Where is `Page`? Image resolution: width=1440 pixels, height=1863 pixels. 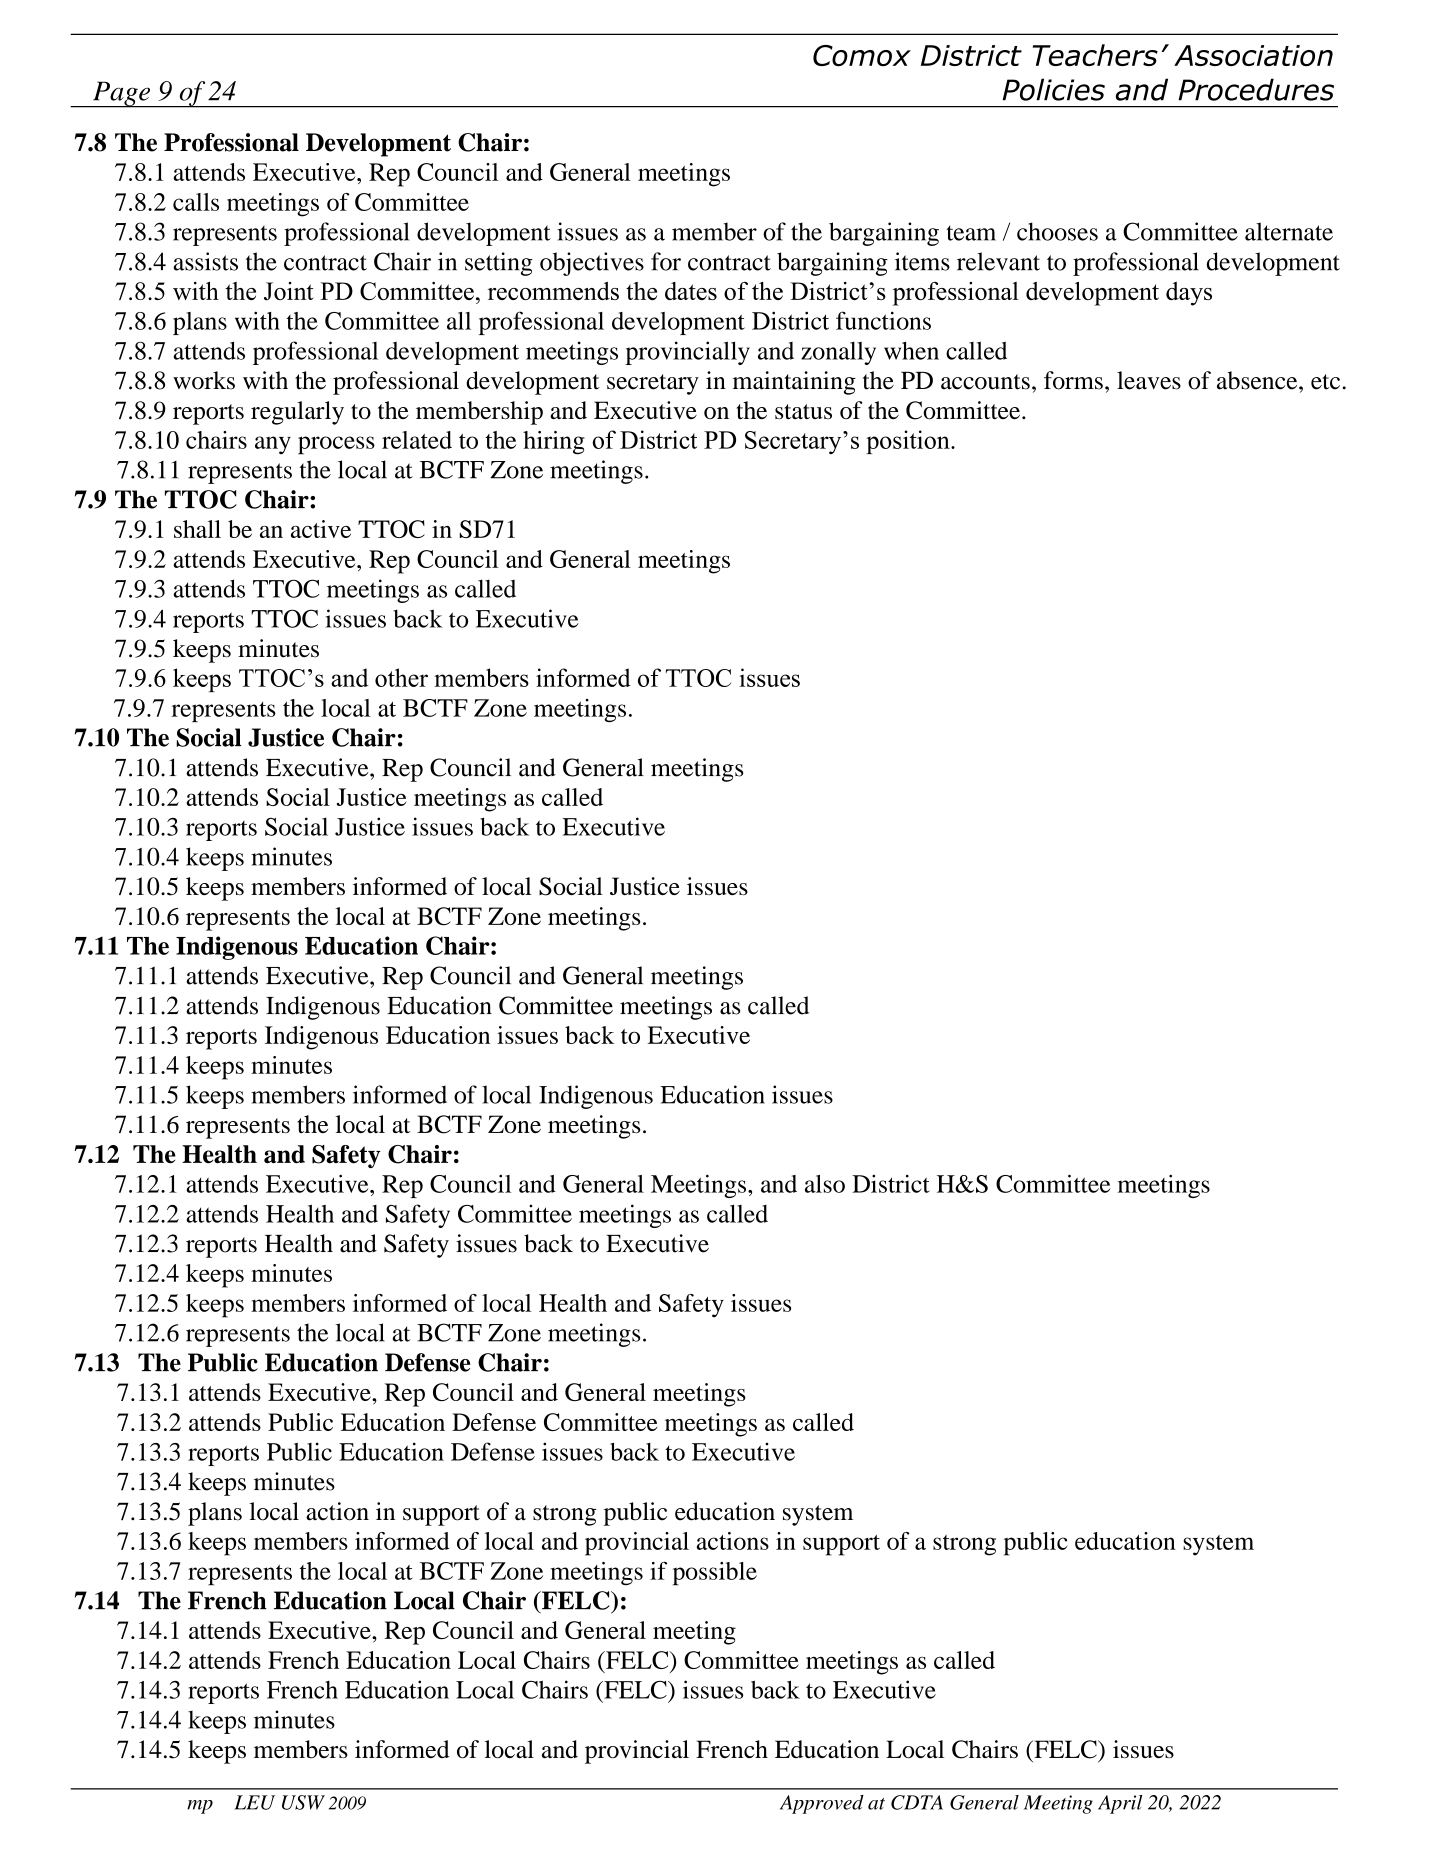
Page is located at coordinates (121, 94).
